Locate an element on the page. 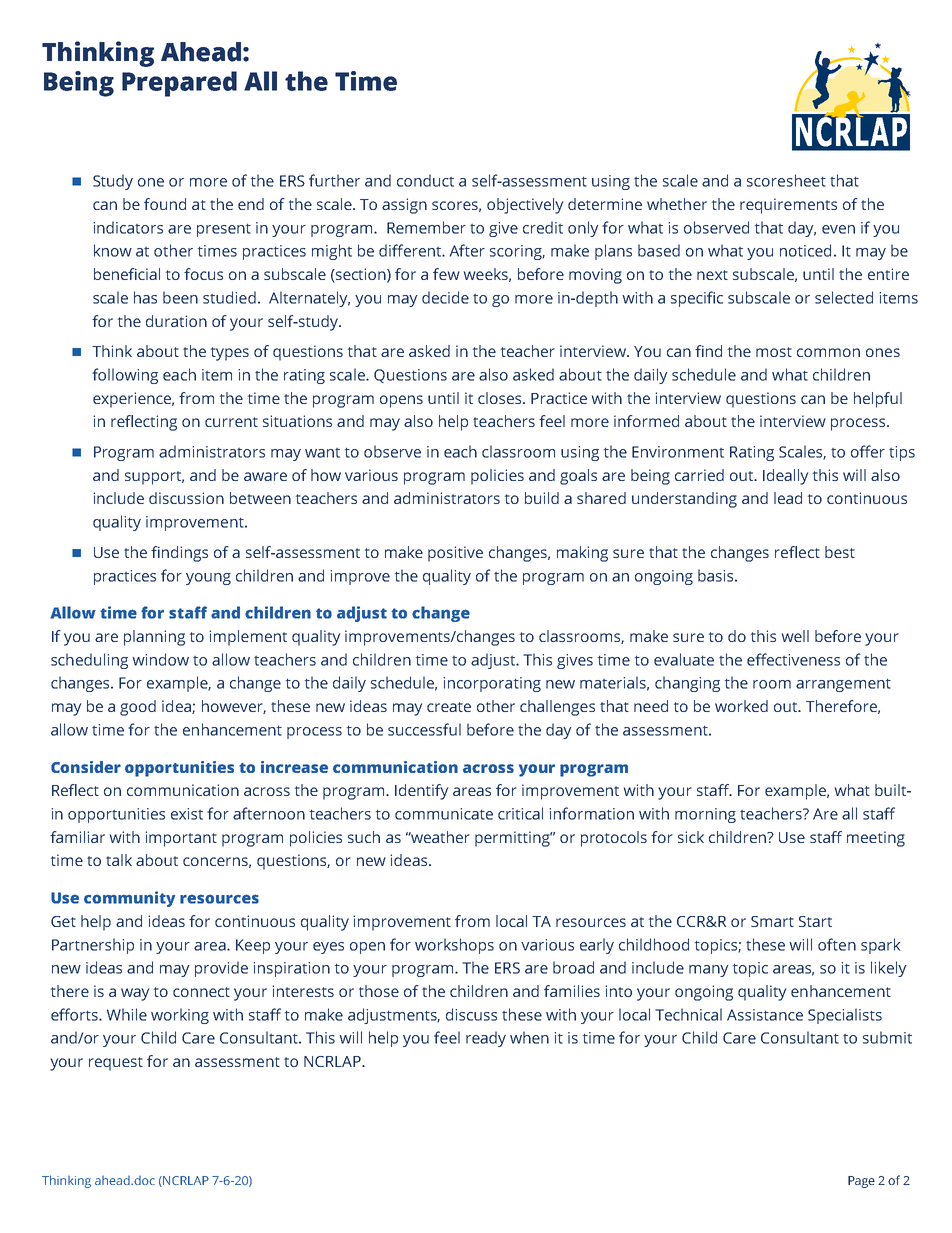 The height and width of the image is (1233, 952). request is located at coordinates (116, 1064).
